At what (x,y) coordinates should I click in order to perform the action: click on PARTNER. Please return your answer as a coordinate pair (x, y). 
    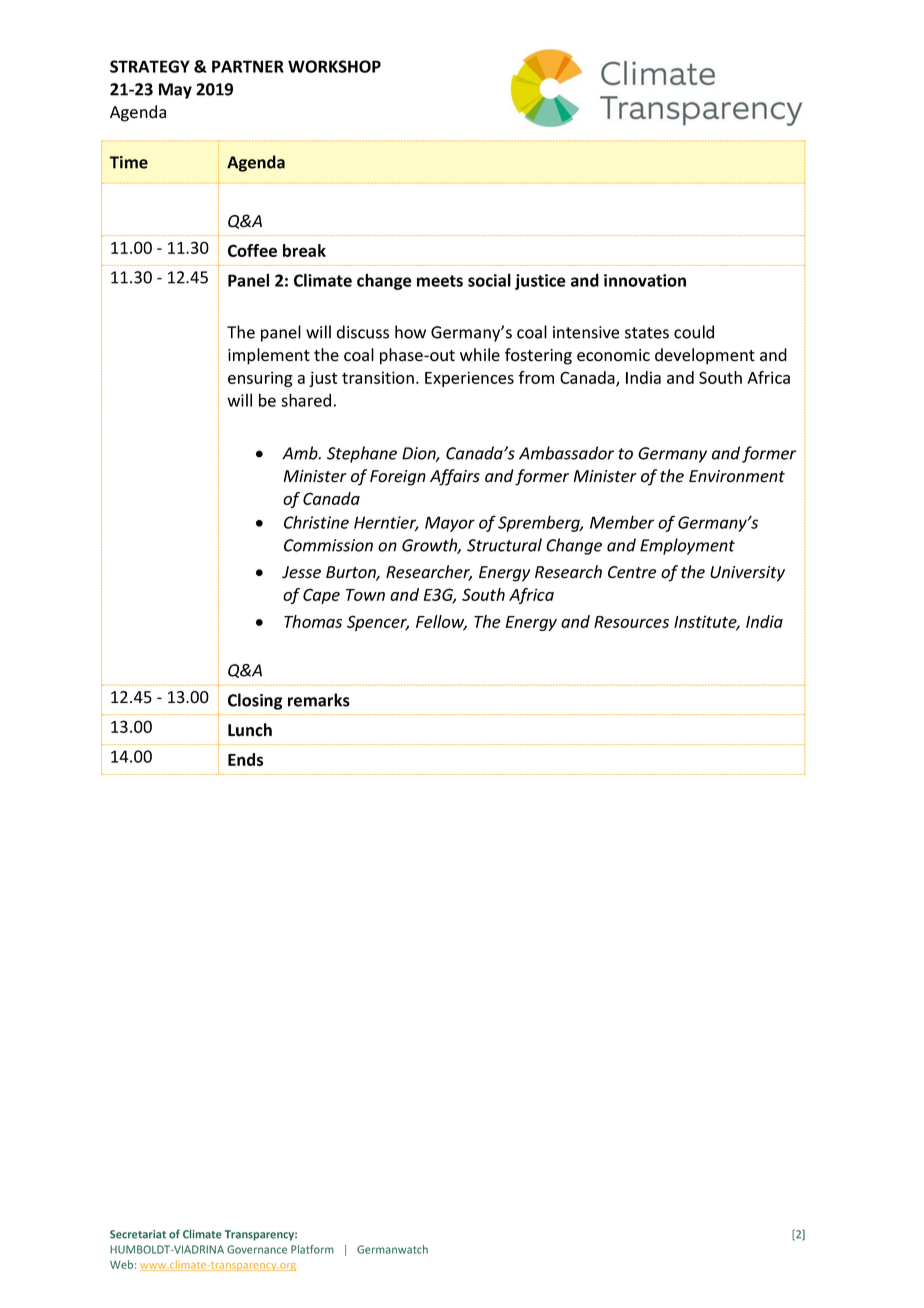
    Looking at the image, I should click on (248, 66).
